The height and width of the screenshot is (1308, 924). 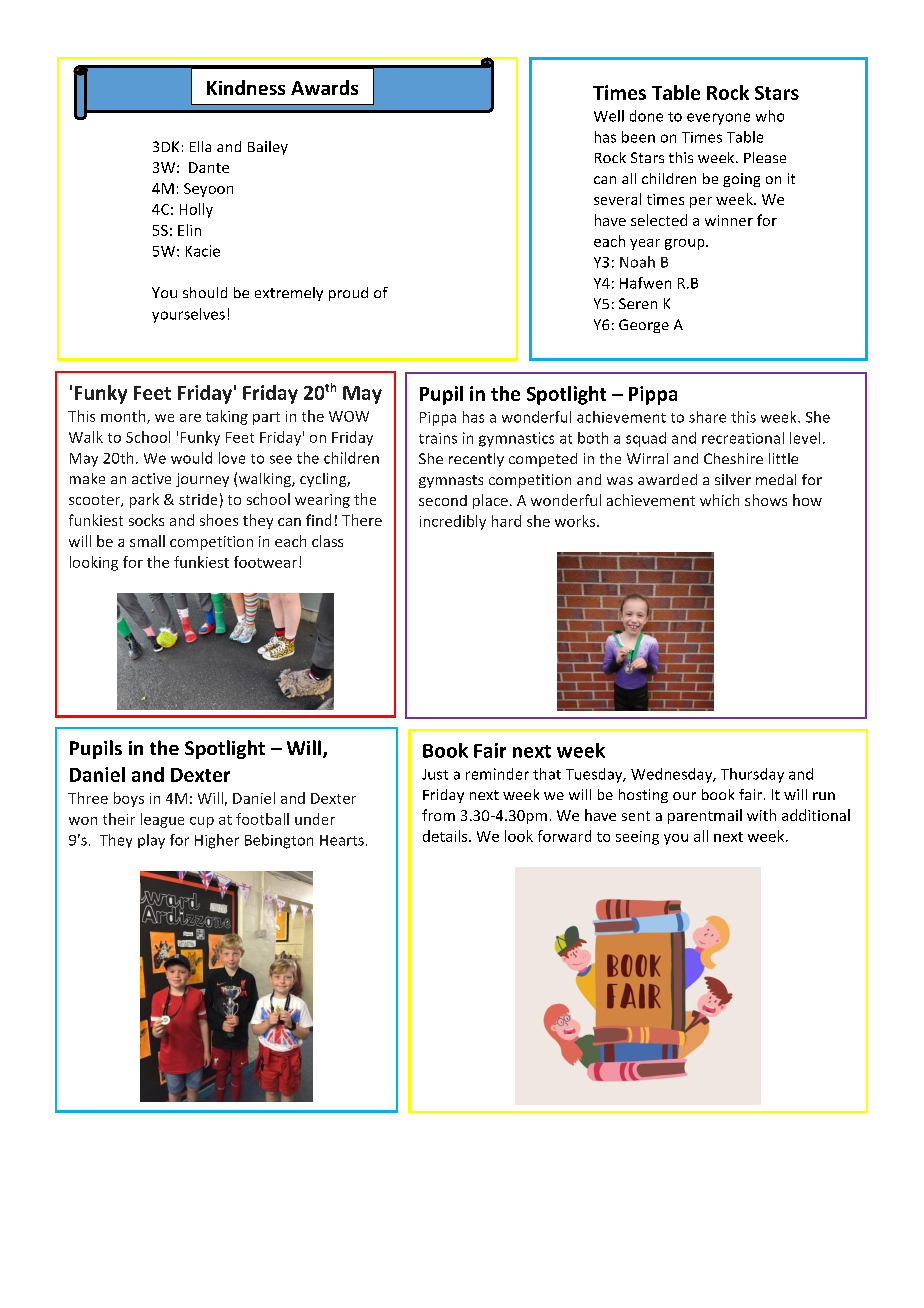 What do you see at coordinates (191, 458) in the screenshot?
I see `would` at bounding box center [191, 458].
